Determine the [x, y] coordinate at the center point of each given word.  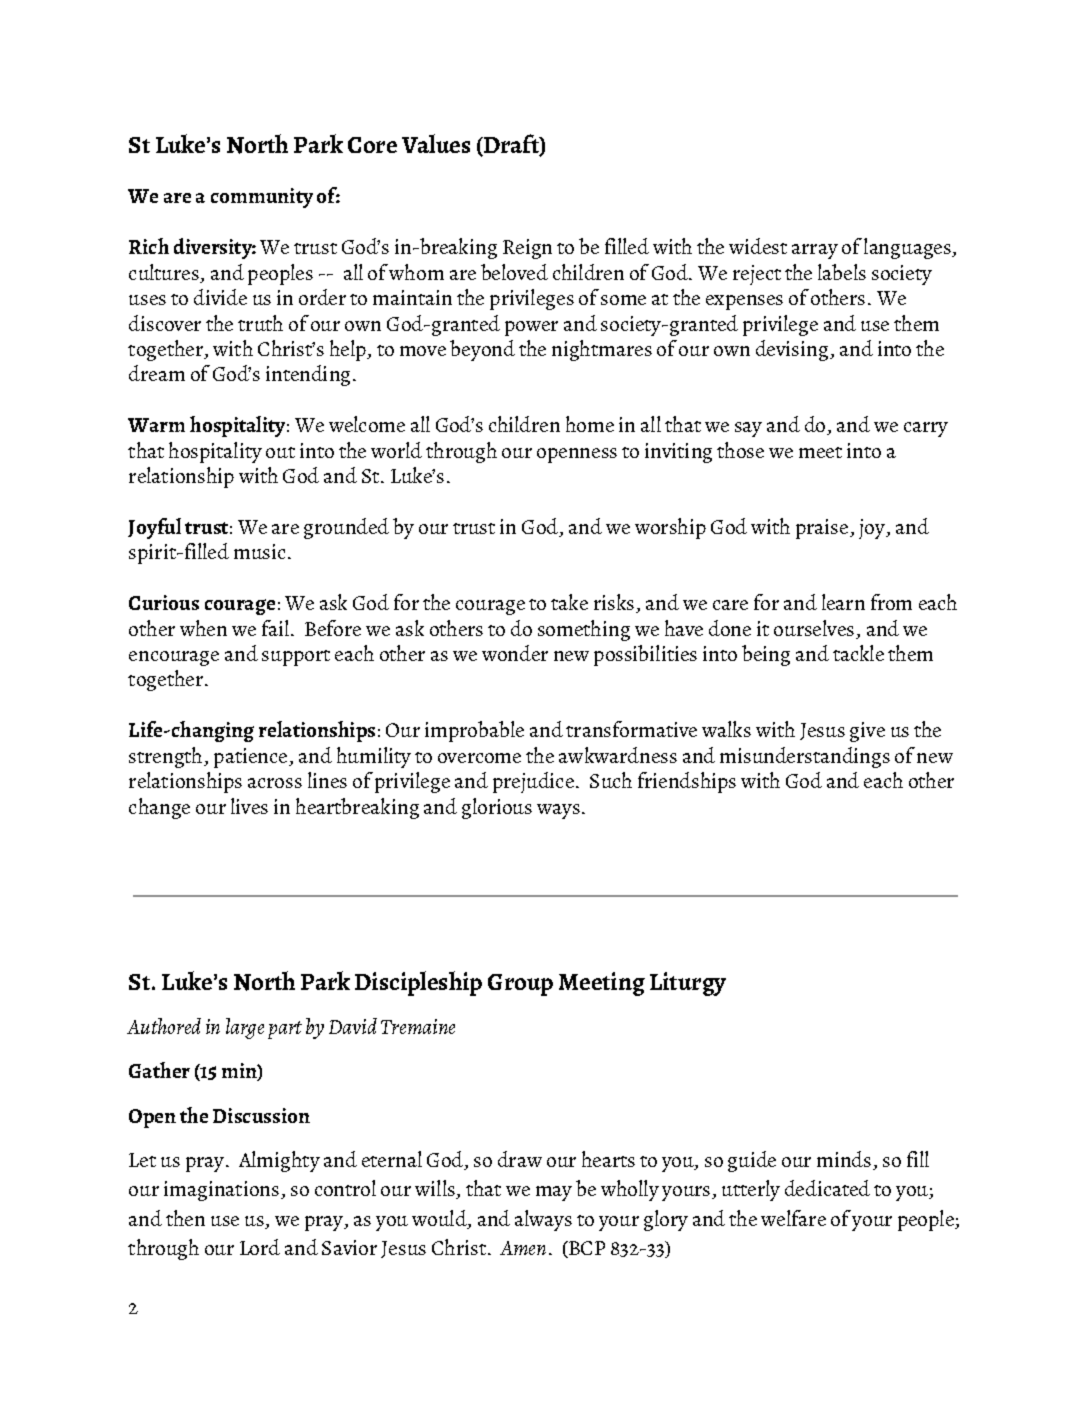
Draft [511, 144]
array [815, 251]
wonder [515, 653]
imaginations [221, 1191]
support [296, 658]
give [867, 732]
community [262, 198]
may [554, 1193]
